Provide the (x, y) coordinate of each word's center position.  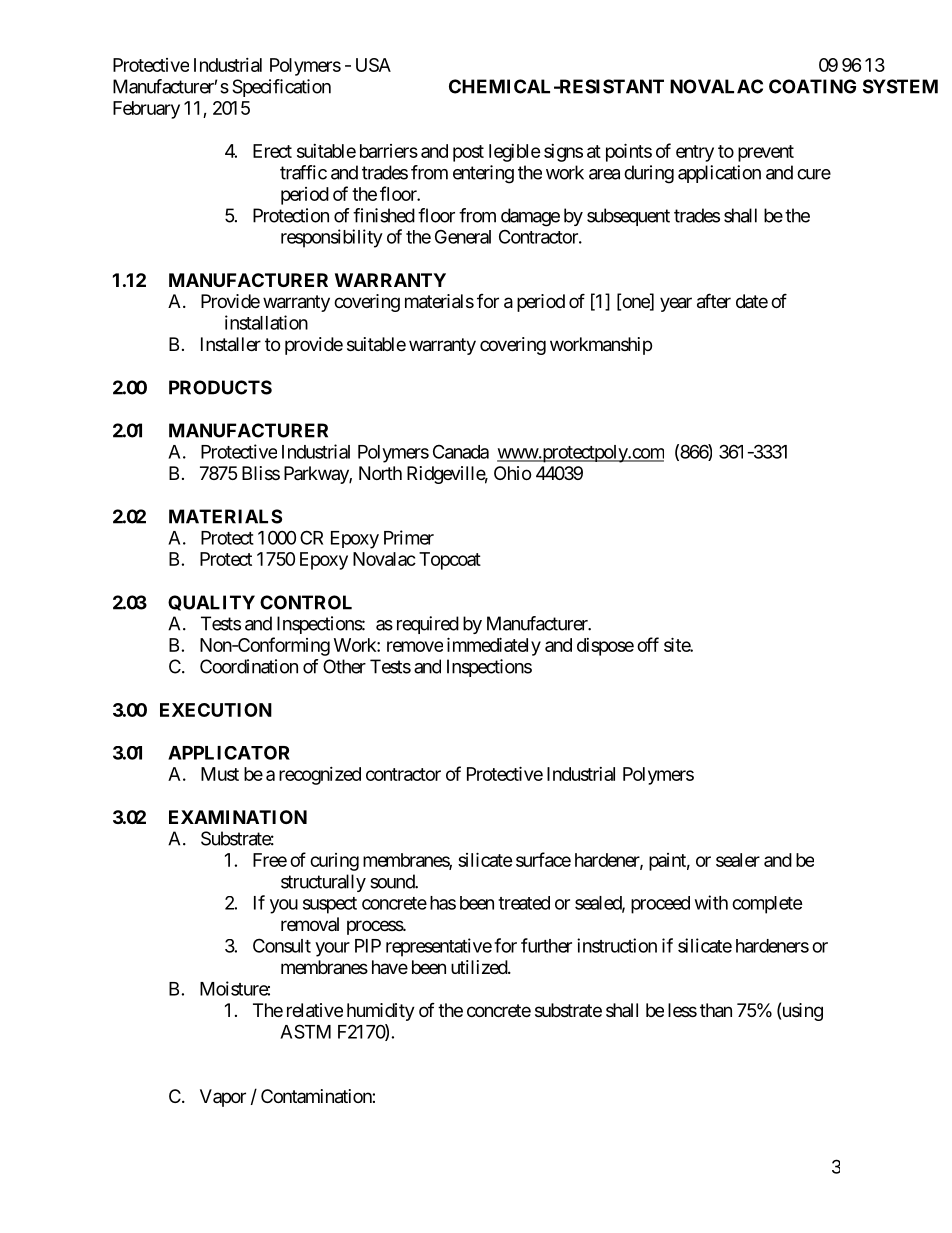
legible (515, 153)
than (716, 1010)
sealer (738, 860)
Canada (461, 451)
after (714, 301)
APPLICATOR (229, 752)
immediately (494, 646)
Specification (281, 88)
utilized (480, 967)
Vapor (223, 1098)
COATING (812, 86)
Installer (231, 344)
